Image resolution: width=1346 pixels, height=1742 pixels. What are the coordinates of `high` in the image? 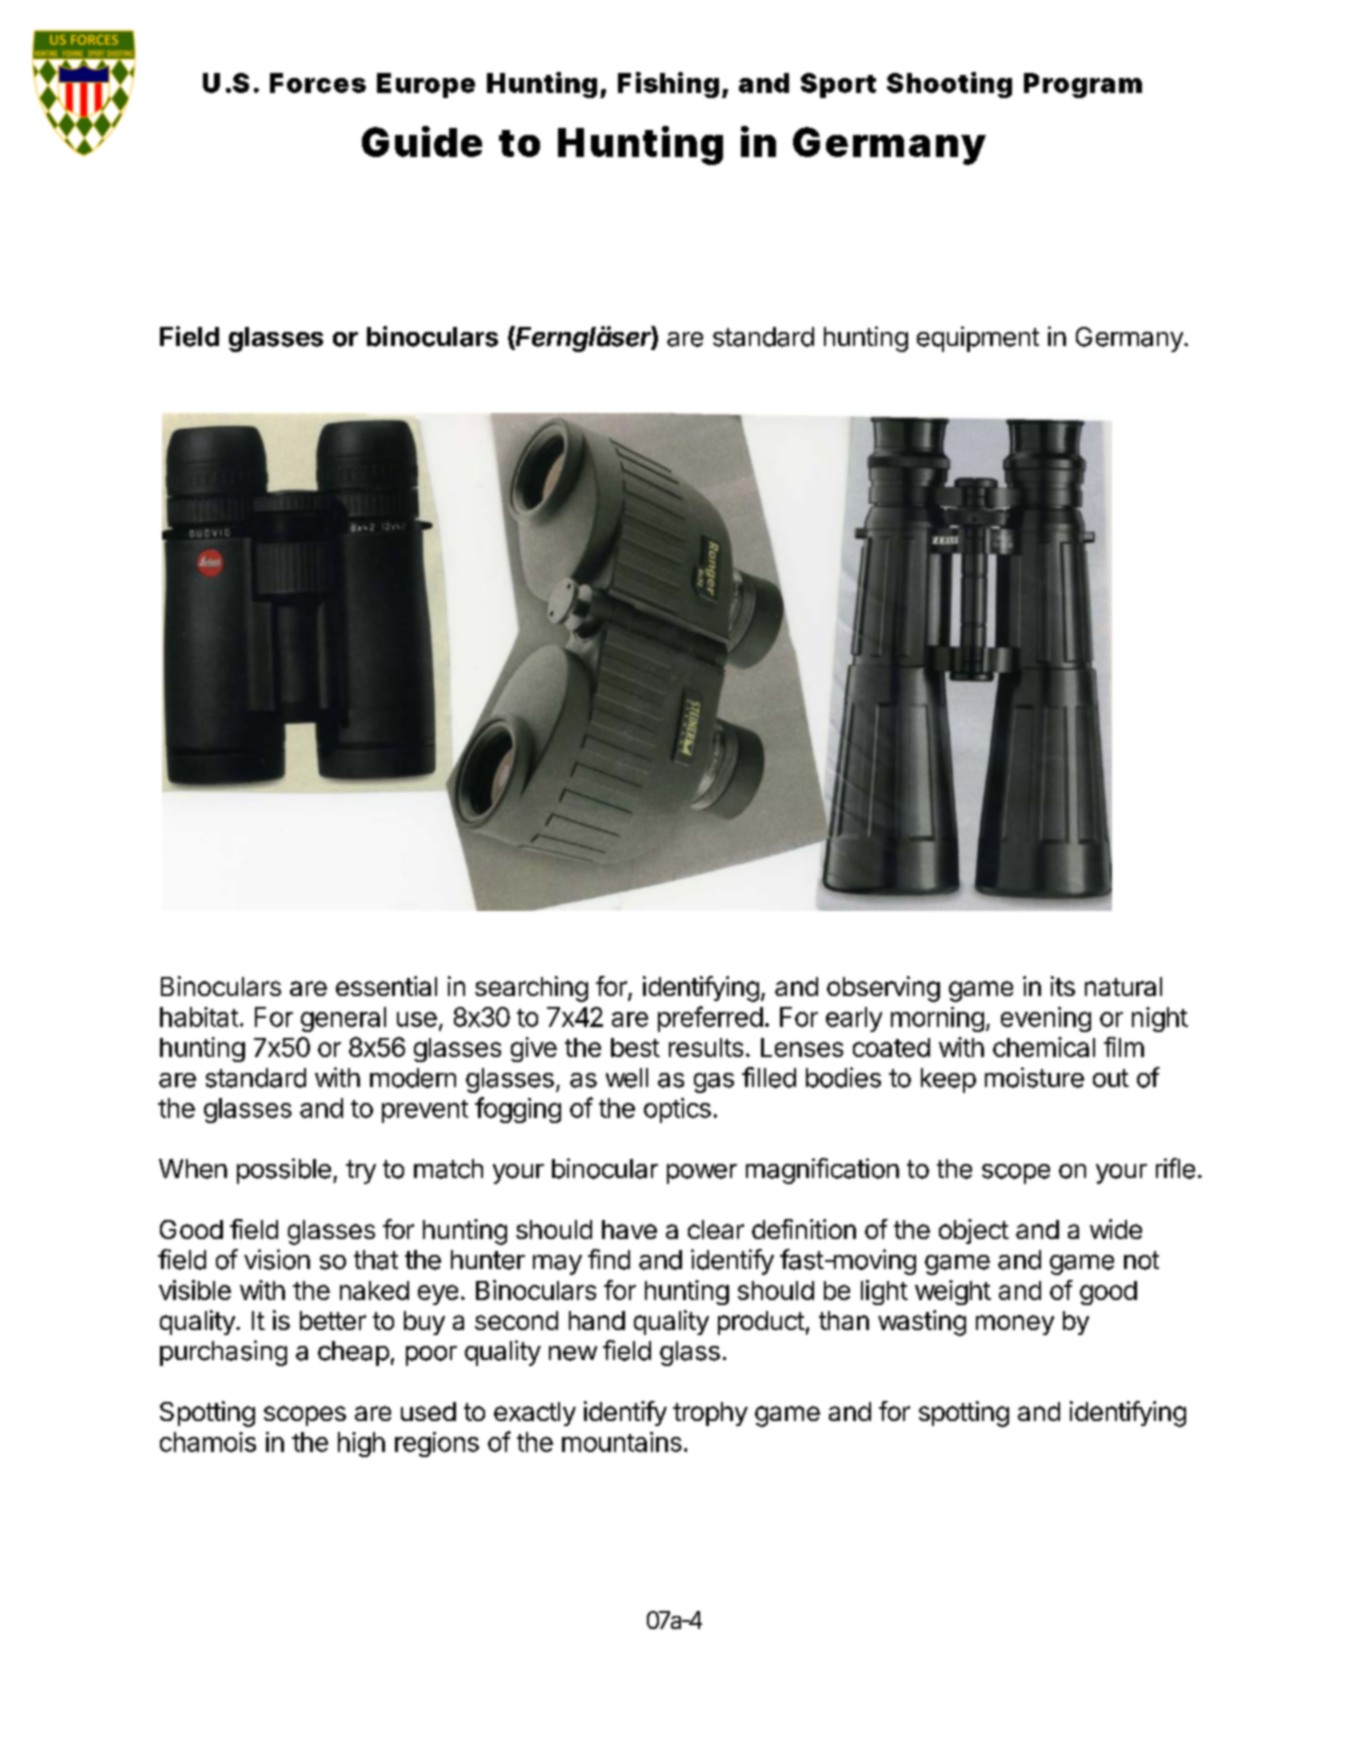 It's located at (361, 1444).
